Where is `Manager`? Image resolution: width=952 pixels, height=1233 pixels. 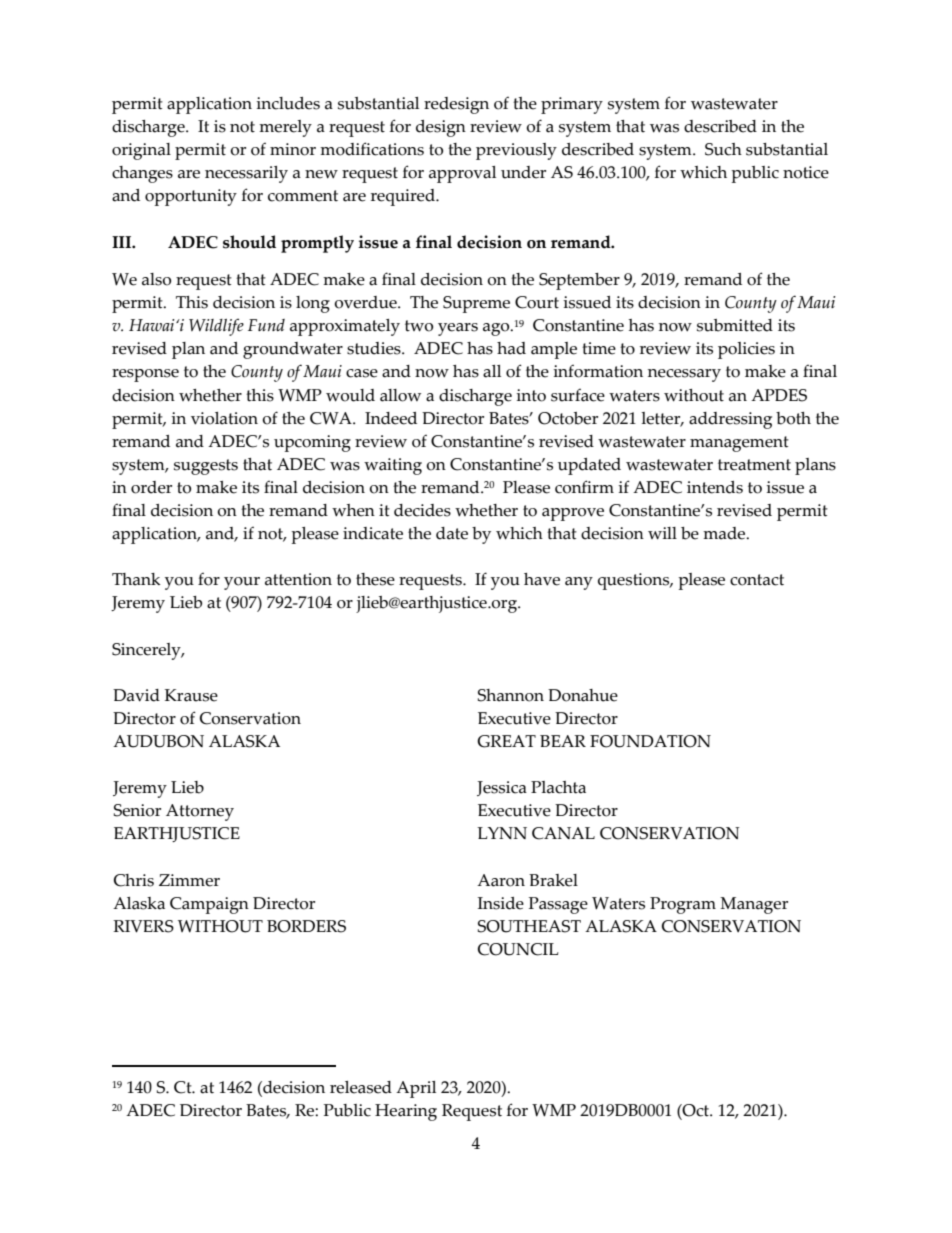
Manager is located at coordinates (754, 905).
